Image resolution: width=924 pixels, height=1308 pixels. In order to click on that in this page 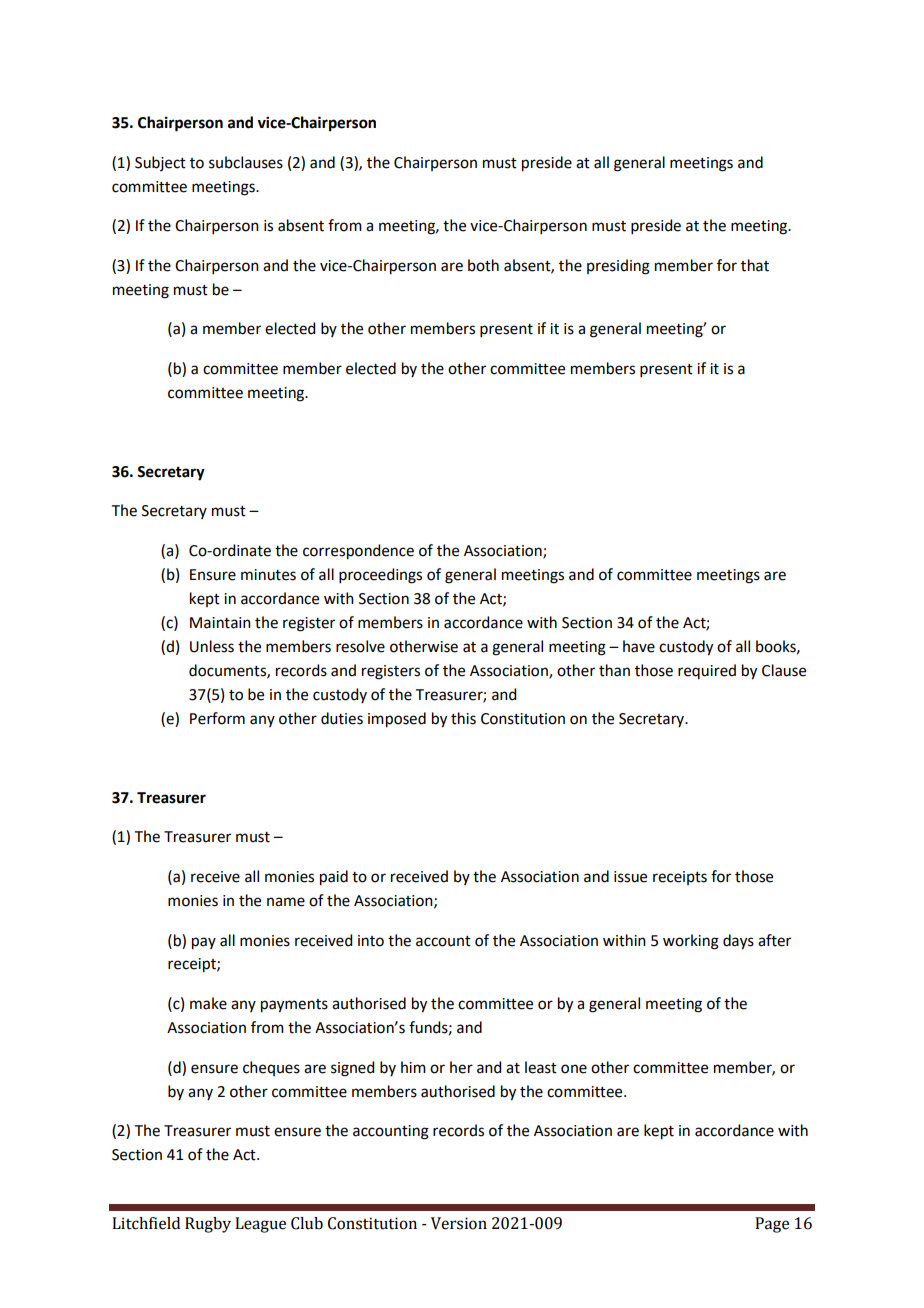, I will do `click(755, 265)`.
